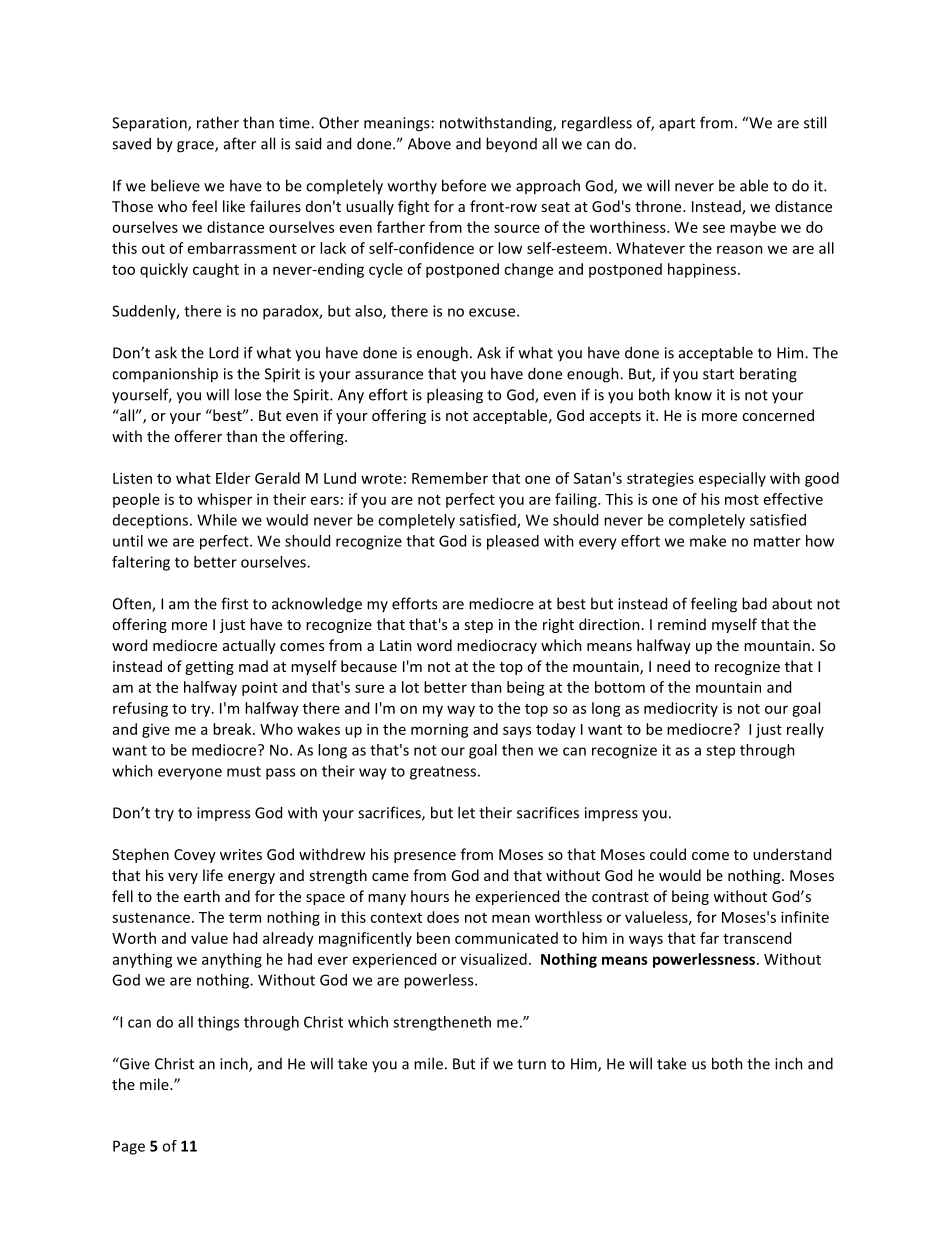  I want to click on break, so click(233, 729).
